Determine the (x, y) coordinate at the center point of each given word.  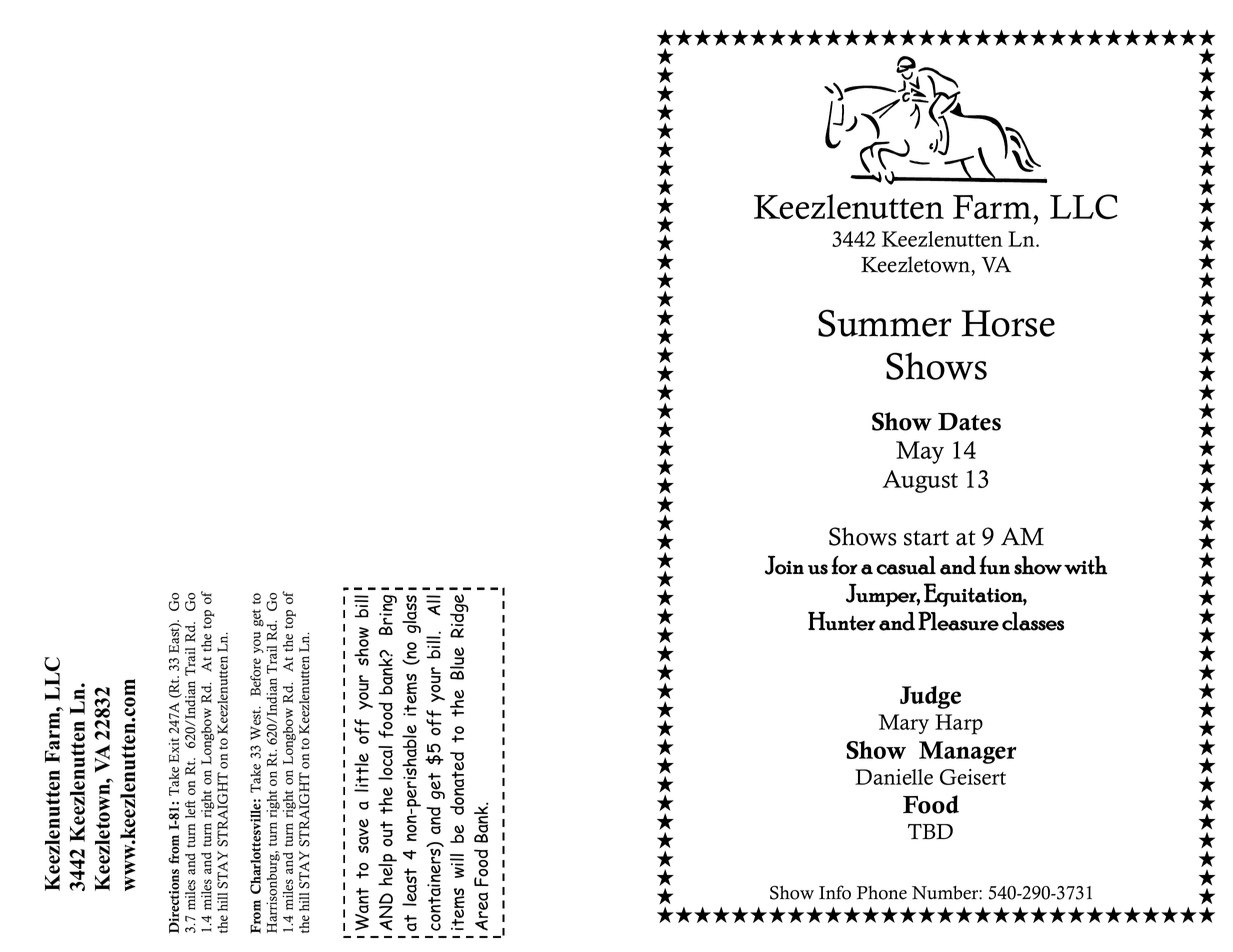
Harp (959, 724)
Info (835, 892)
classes (1033, 621)
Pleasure (958, 621)
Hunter (842, 621)
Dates (969, 422)
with (1086, 565)
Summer (885, 323)
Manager (968, 752)
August (920, 481)
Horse (1008, 323)
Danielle (894, 777)
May (920, 452)
